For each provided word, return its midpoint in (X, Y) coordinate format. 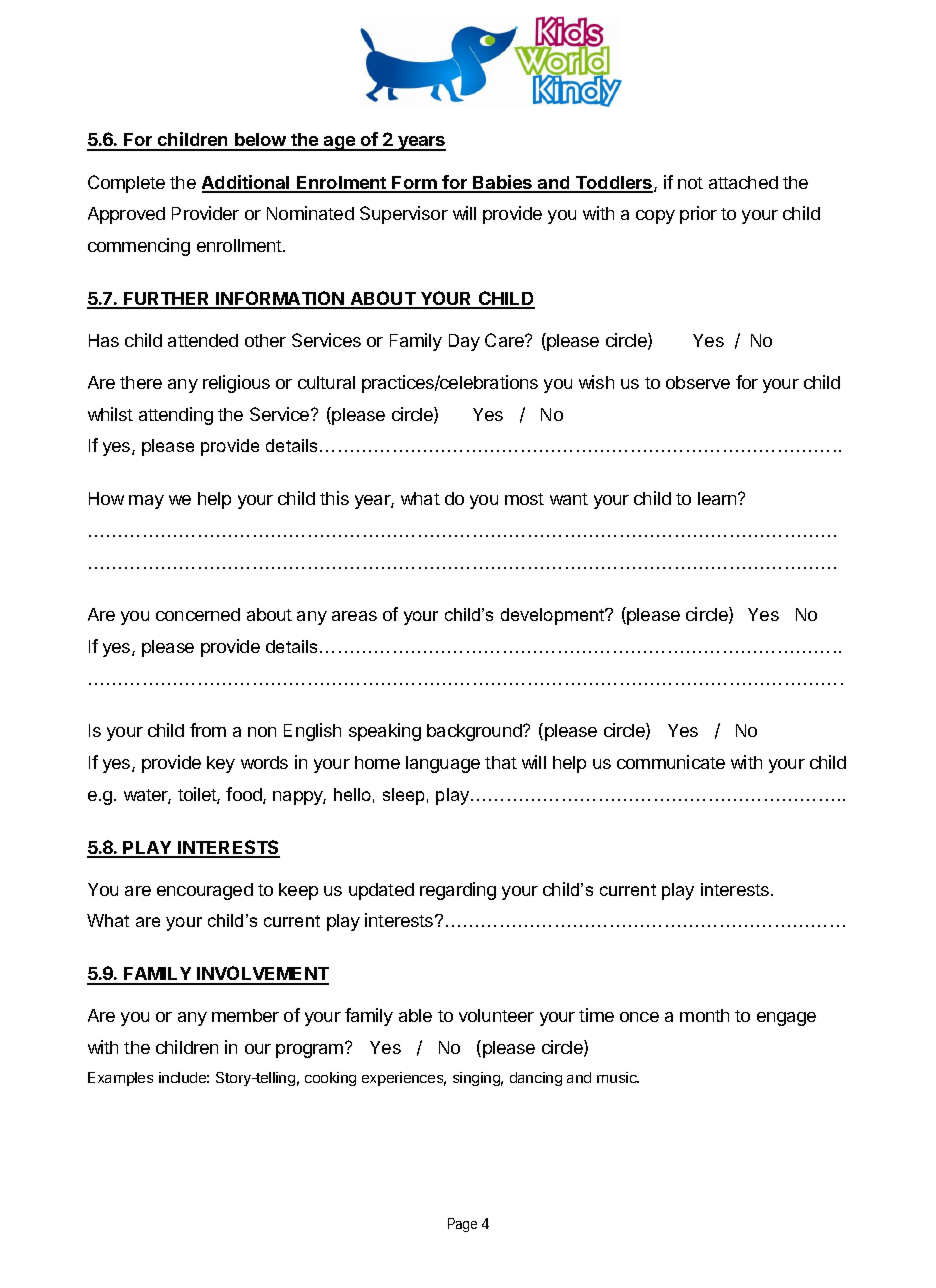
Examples (120, 1079)
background (475, 732)
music (618, 1077)
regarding (458, 891)
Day (464, 342)
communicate (671, 762)
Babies (503, 183)
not (690, 183)
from (208, 730)
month (704, 1015)
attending (176, 416)
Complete (126, 184)
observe (698, 382)
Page (462, 1225)
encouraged (205, 891)
